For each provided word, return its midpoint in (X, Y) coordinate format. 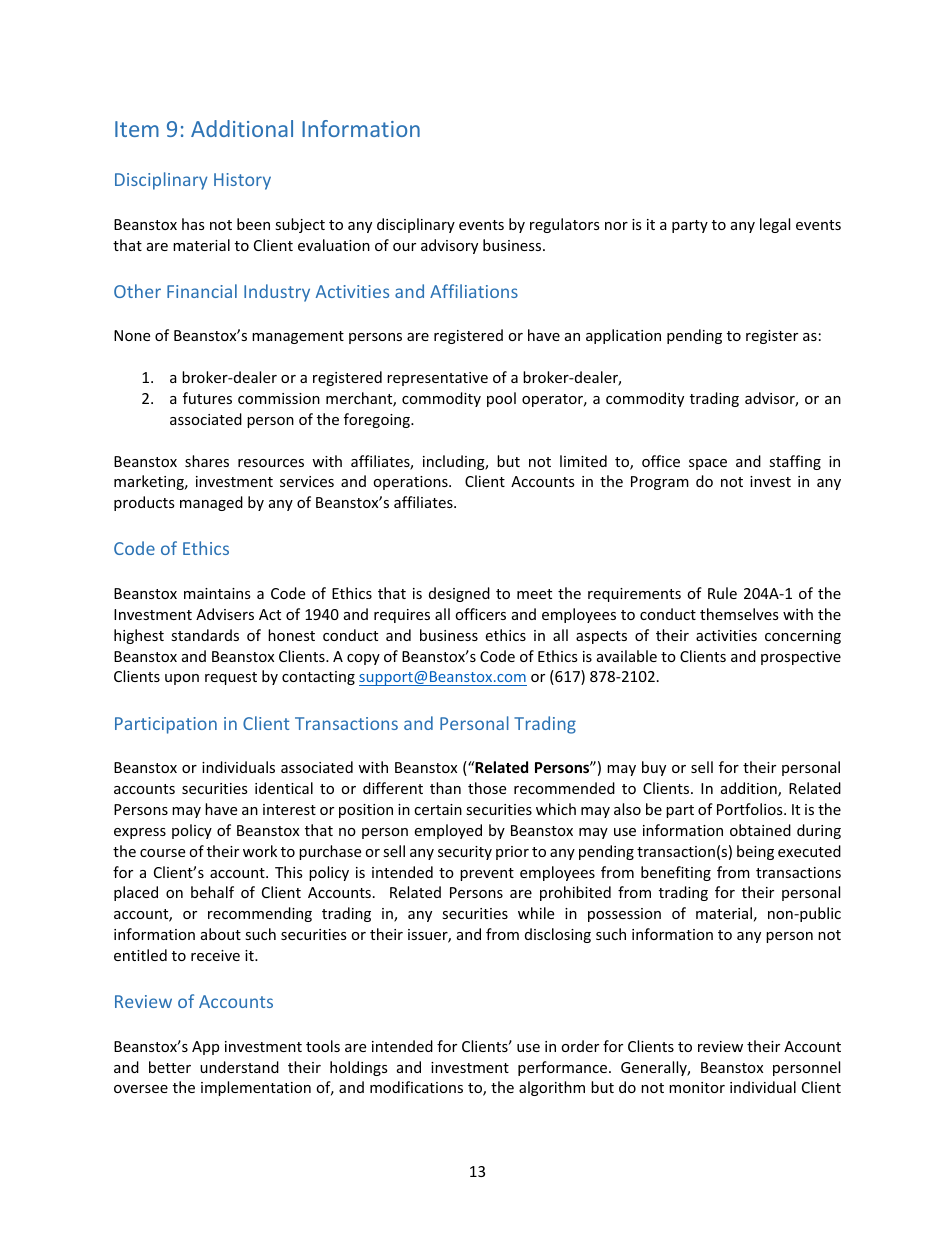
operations (411, 483)
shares (207, 461)
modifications (416, 1087)
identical (284, 788)
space (708, 464)
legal (775, 225)
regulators (565, 225)
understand (239, 1067)
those (487, 788)
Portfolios (751, 809)
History (242, 181)
